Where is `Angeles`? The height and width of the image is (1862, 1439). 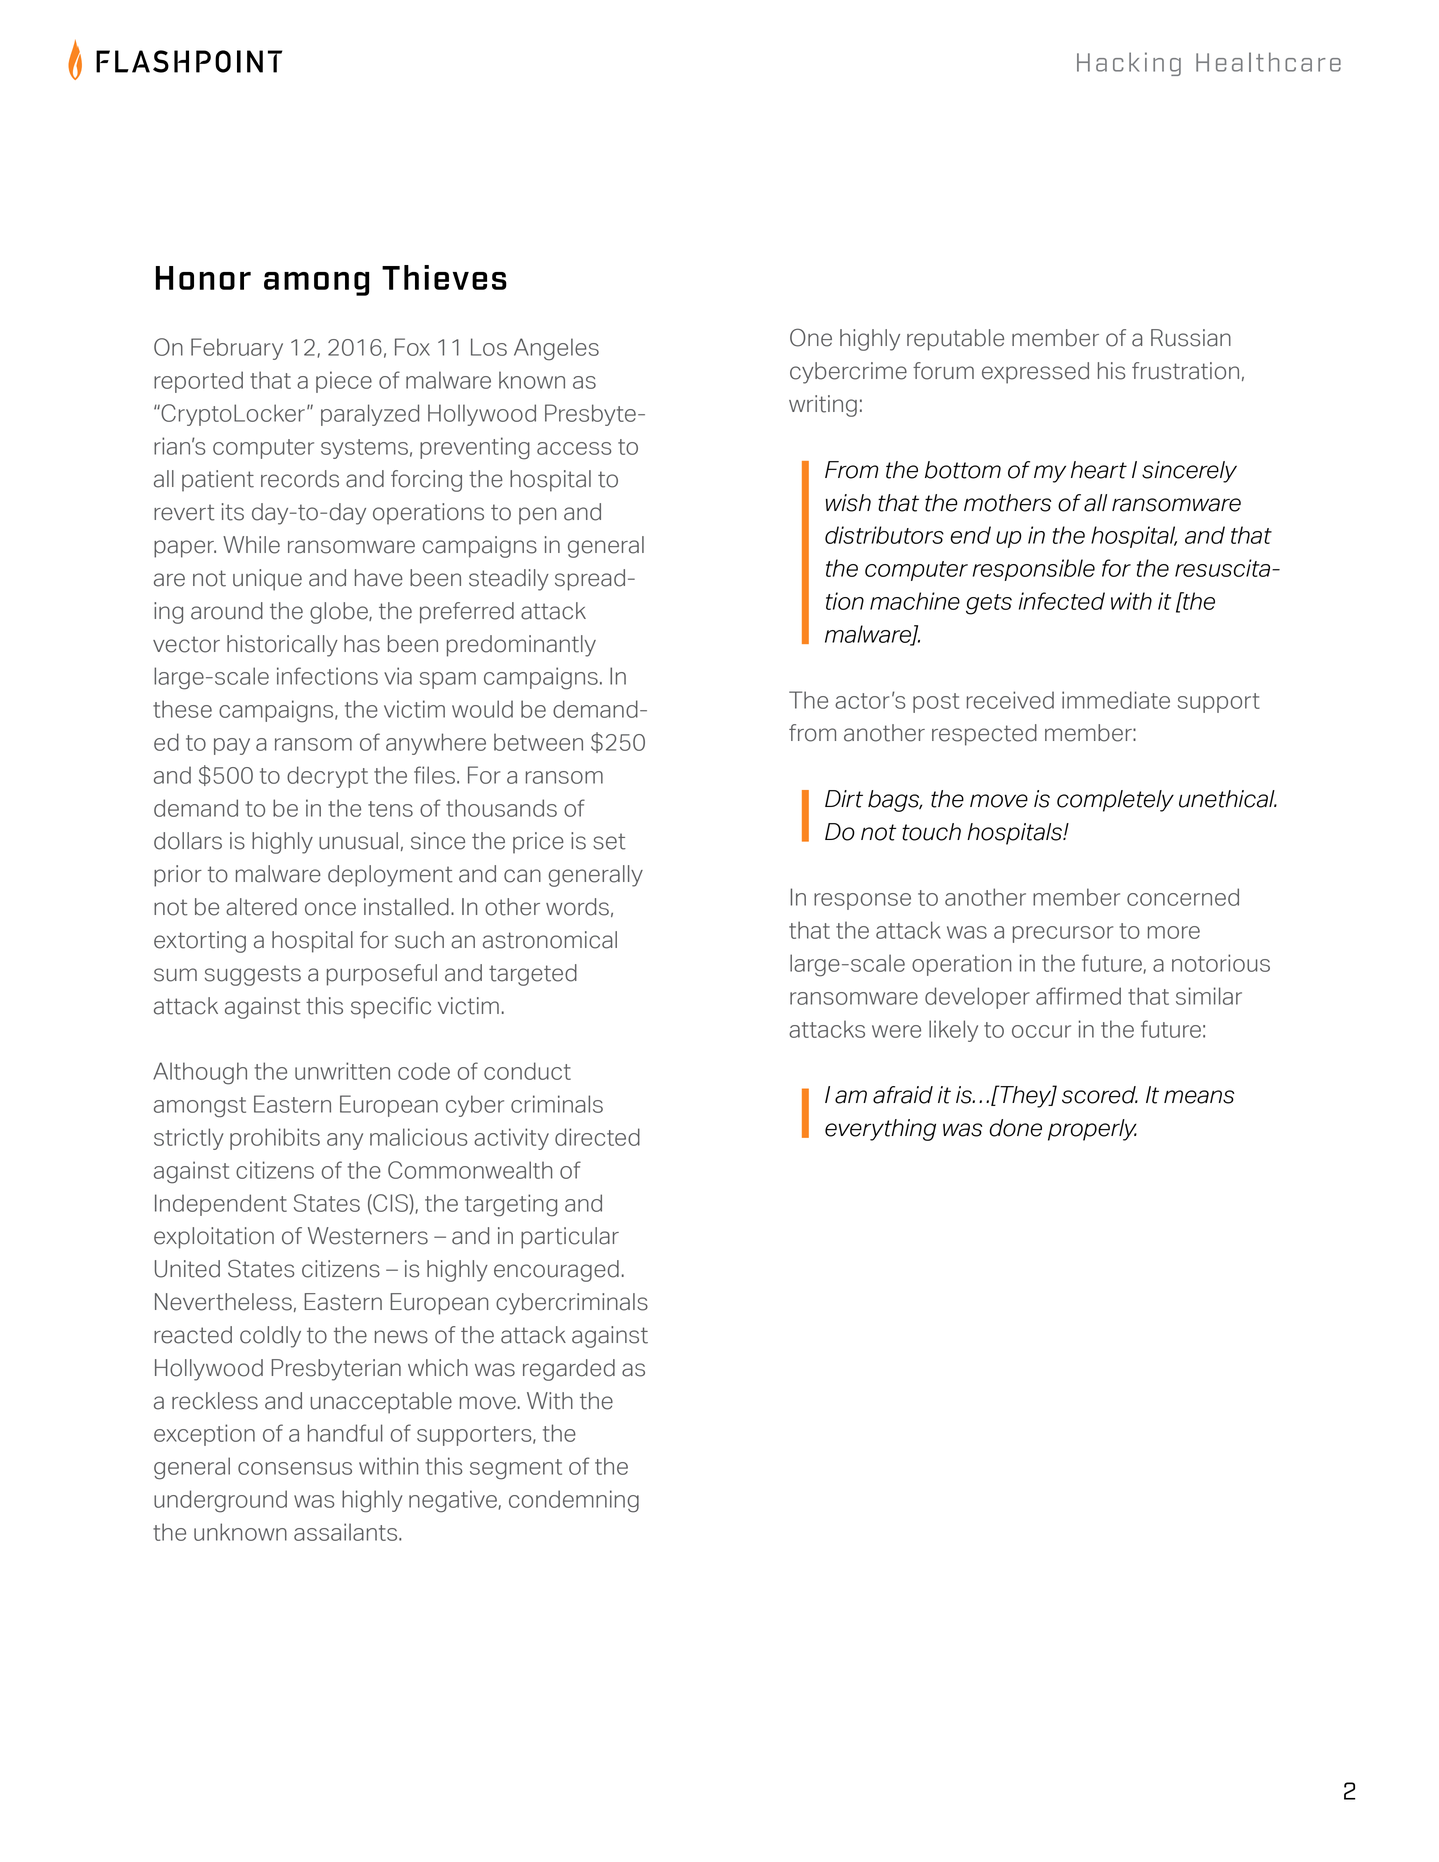
Angeles is located at coordinates (556, 349).
